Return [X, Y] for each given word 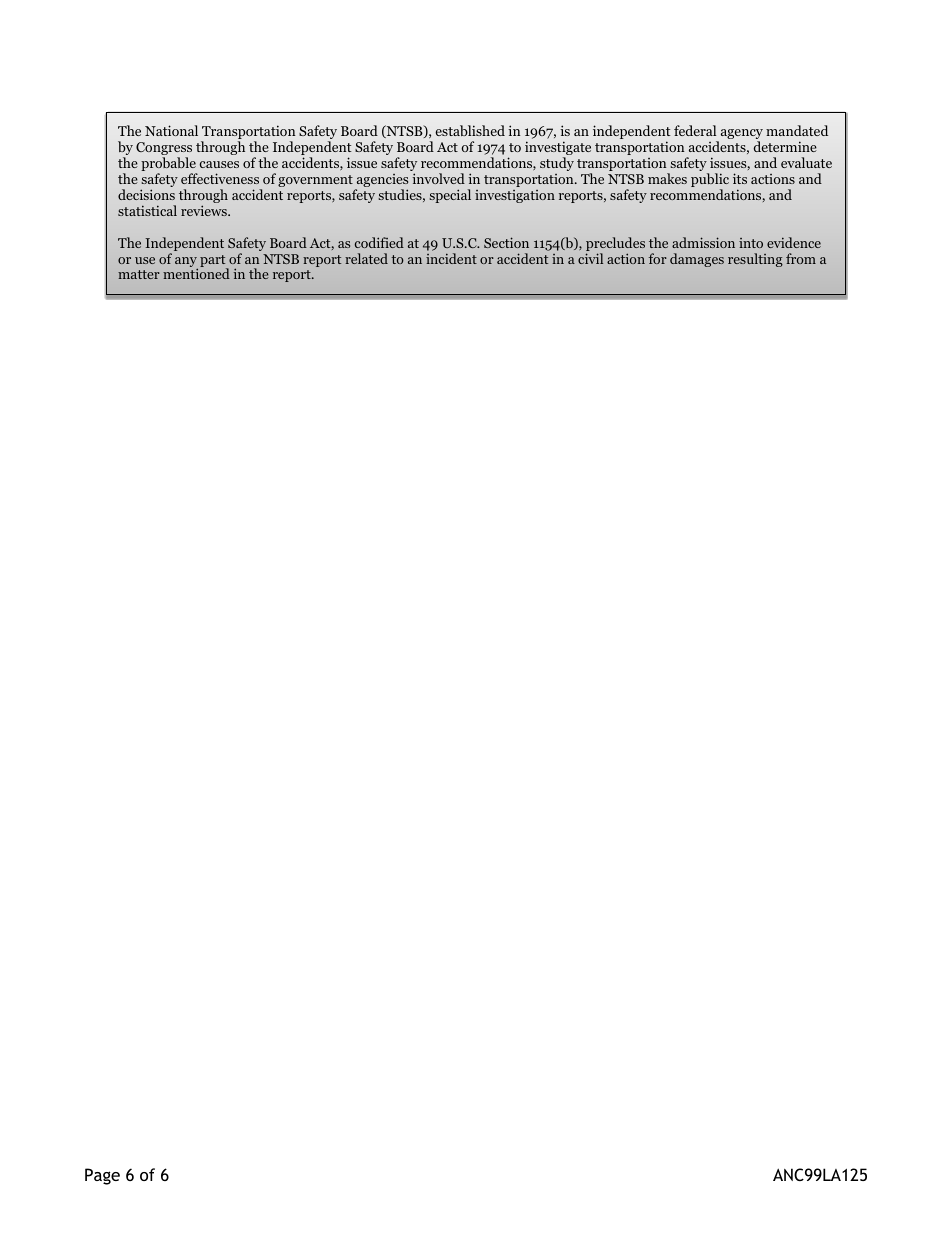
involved [439, 178]
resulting [755, 260]
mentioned [196, 273]
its [740, 178]
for [658, 258]
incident [451, 258]
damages [697, 260]
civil [590, 258]
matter [139, 274]
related [366, 258]
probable [169, 165]
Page [102, 1176]
